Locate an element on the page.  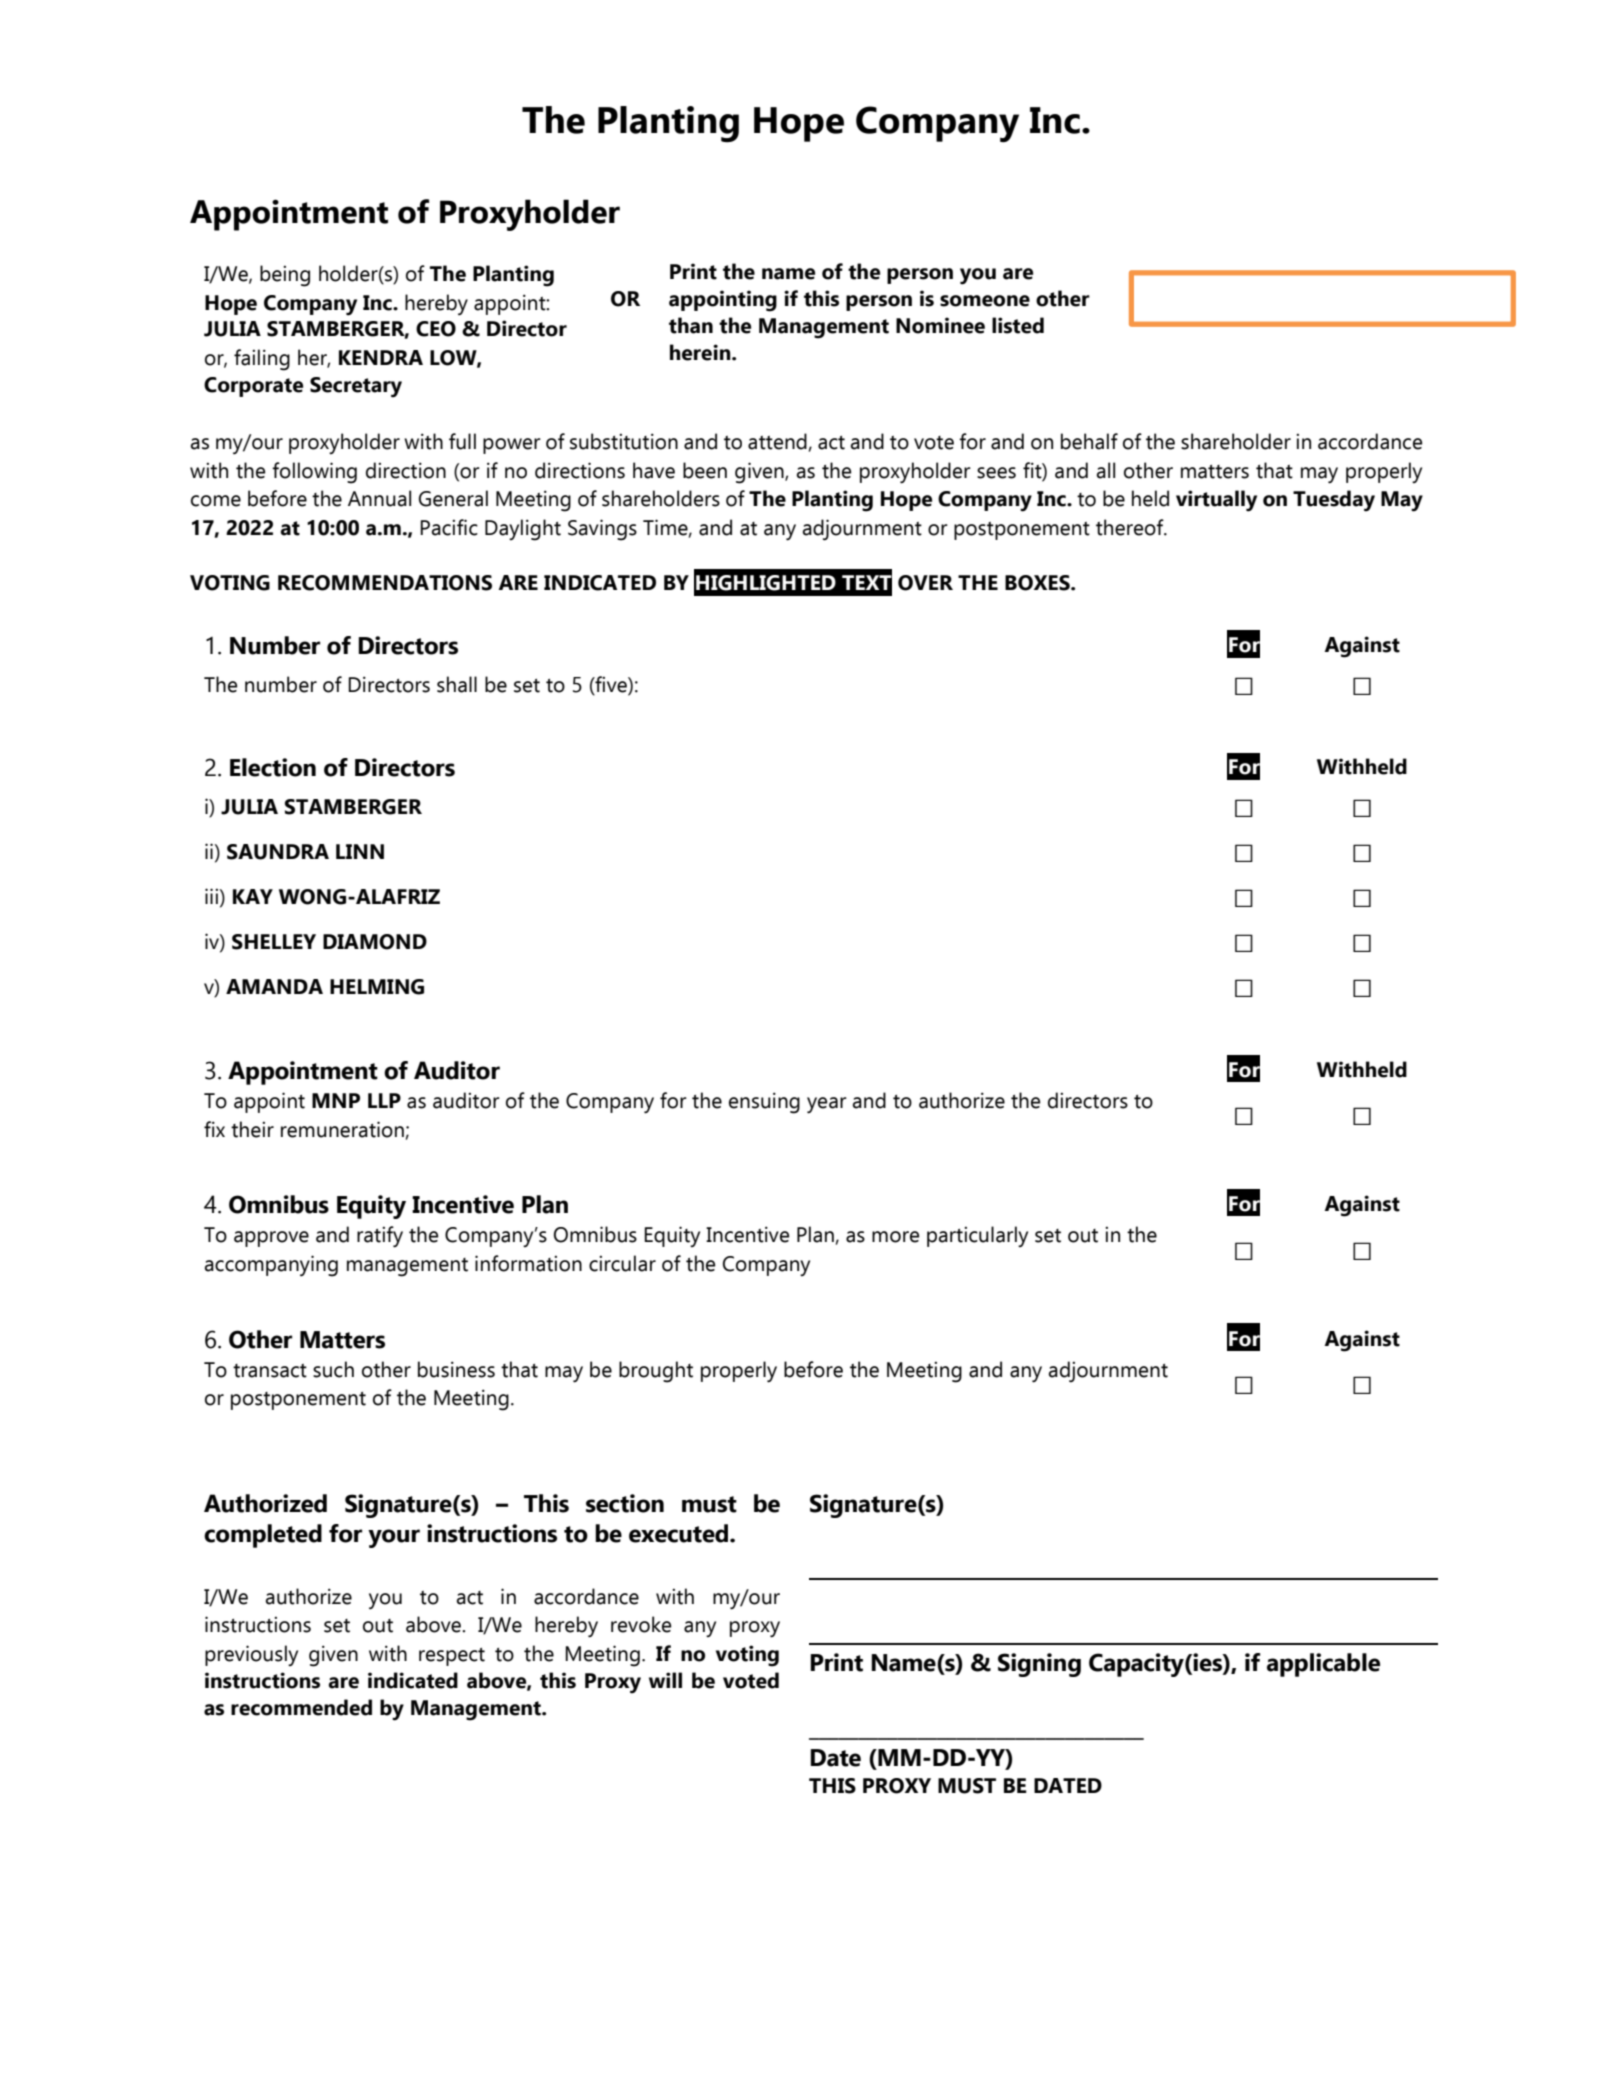
BOXES is located at coordinates (1038, 583).
